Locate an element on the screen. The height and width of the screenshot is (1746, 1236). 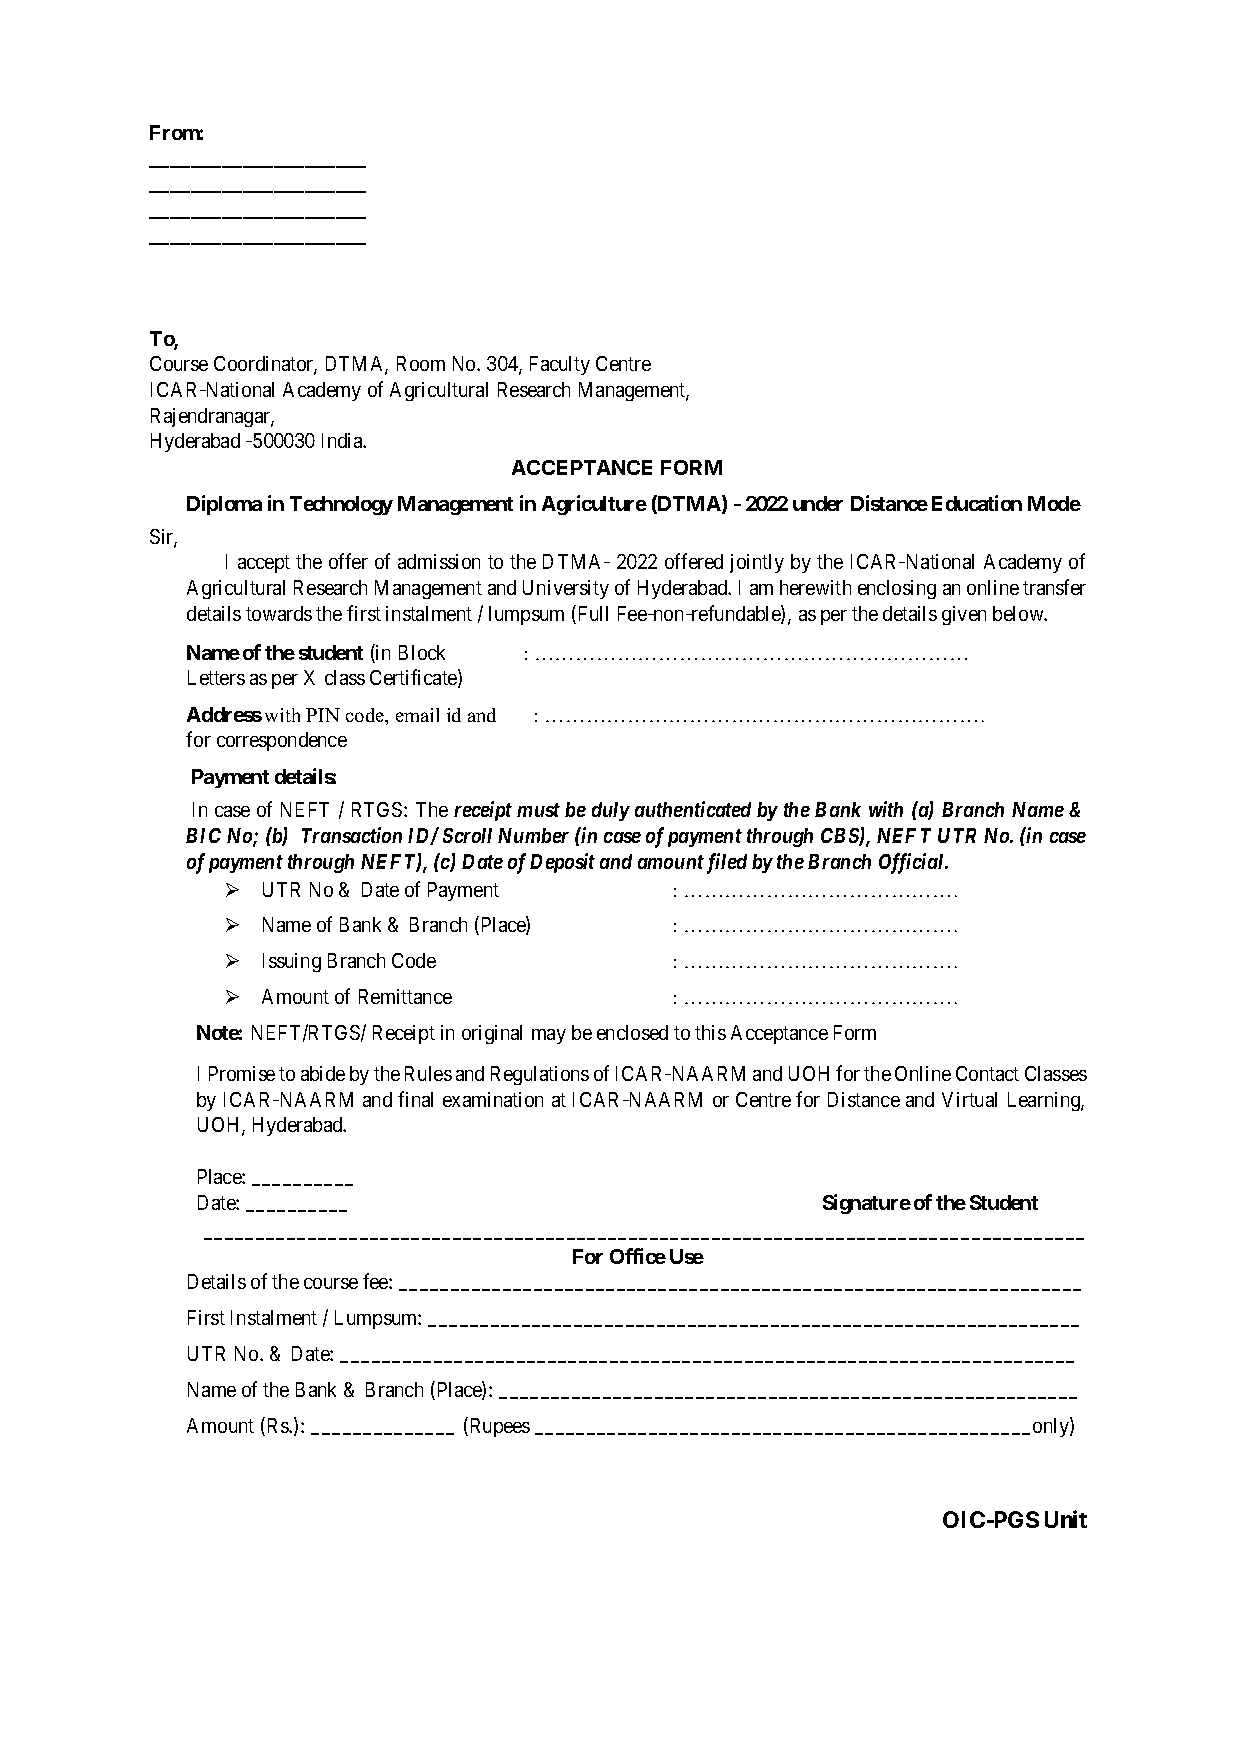
Virtual is located at coordinates (969, 1099).
